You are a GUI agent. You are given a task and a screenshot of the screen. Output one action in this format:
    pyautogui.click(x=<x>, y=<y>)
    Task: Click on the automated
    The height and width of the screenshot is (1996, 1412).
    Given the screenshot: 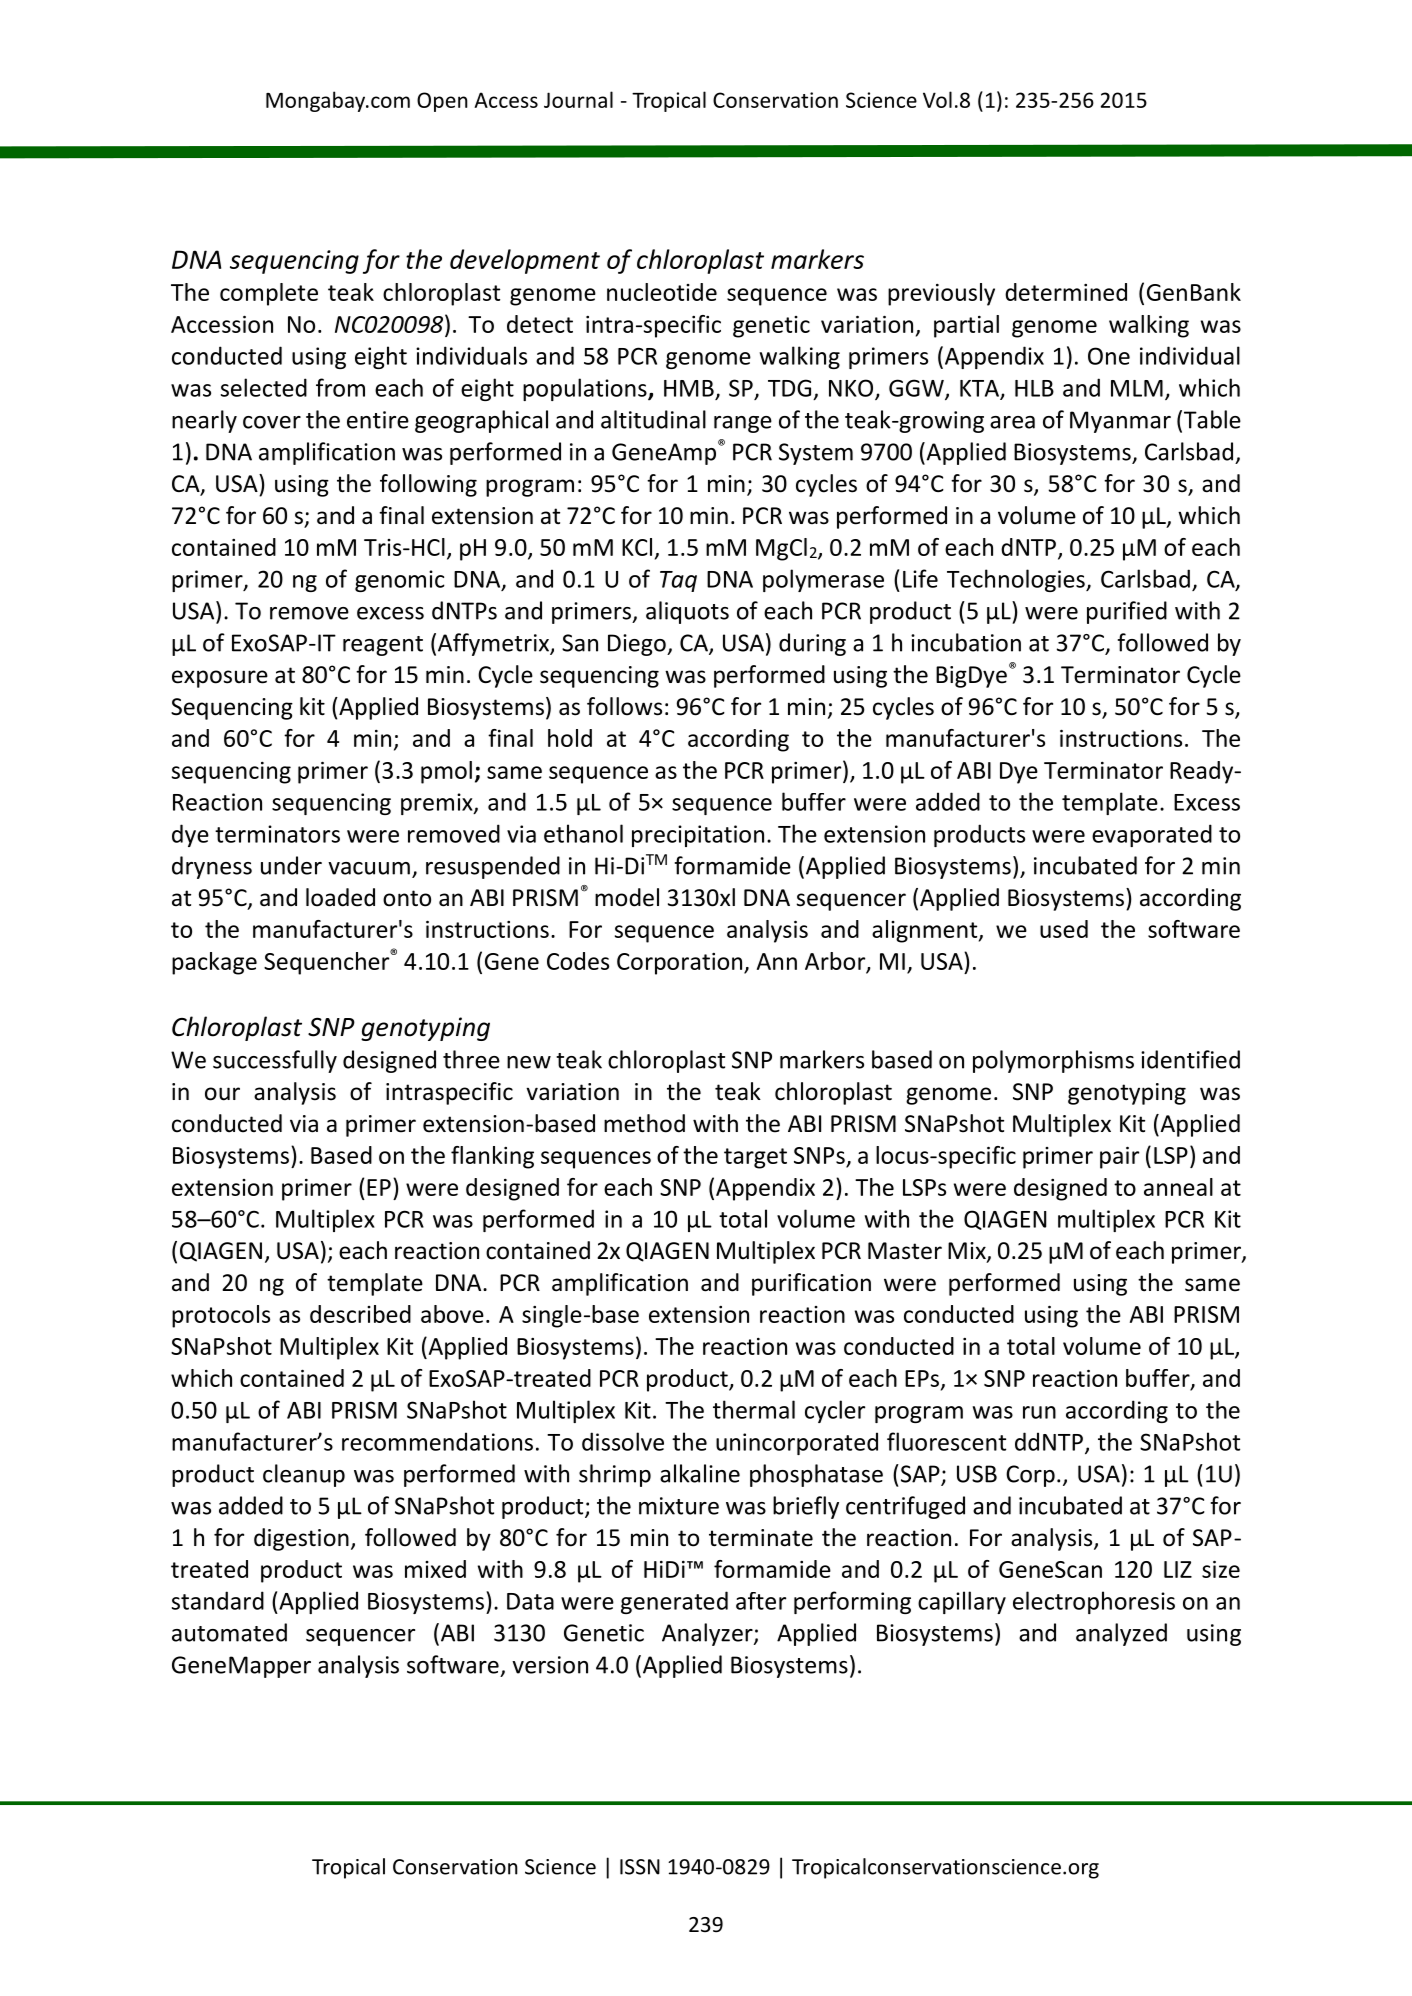 What is the action you would take?
    pyautogui.click(x=229, y=1632)
